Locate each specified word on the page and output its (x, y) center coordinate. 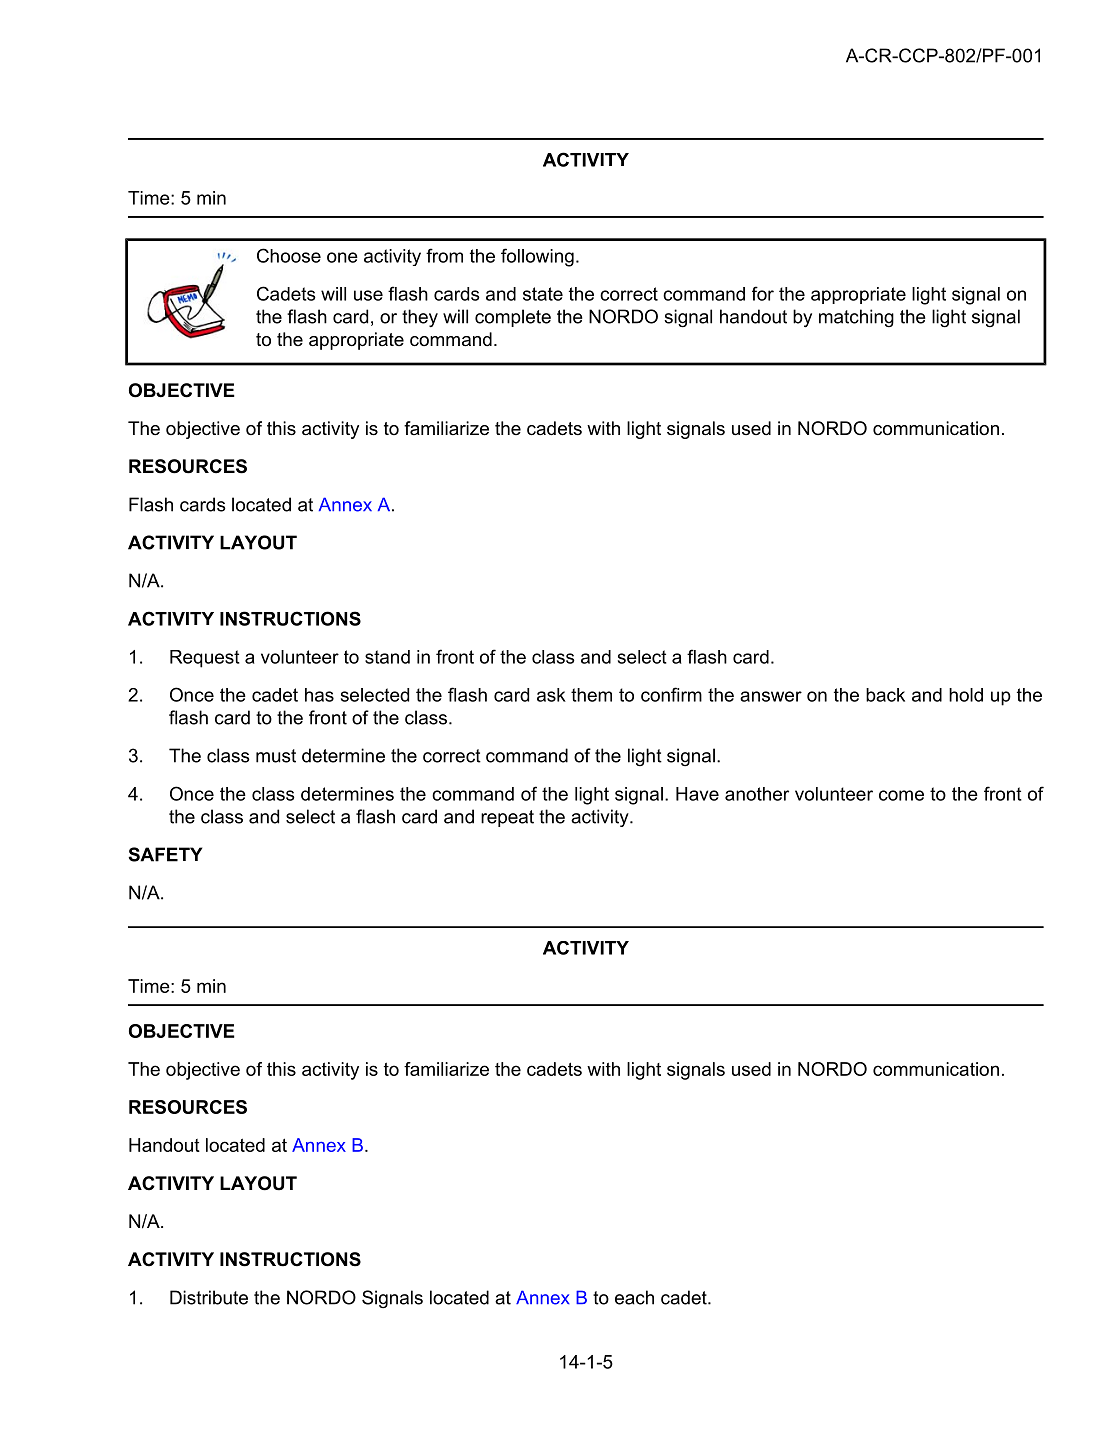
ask (551, 695)
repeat (507, 818)
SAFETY (165, 854)
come (901, 795)
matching (856, 318)
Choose (289, 255)
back (885, 695)
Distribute (209, 1297)
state (543, 294)
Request (205, 659)
